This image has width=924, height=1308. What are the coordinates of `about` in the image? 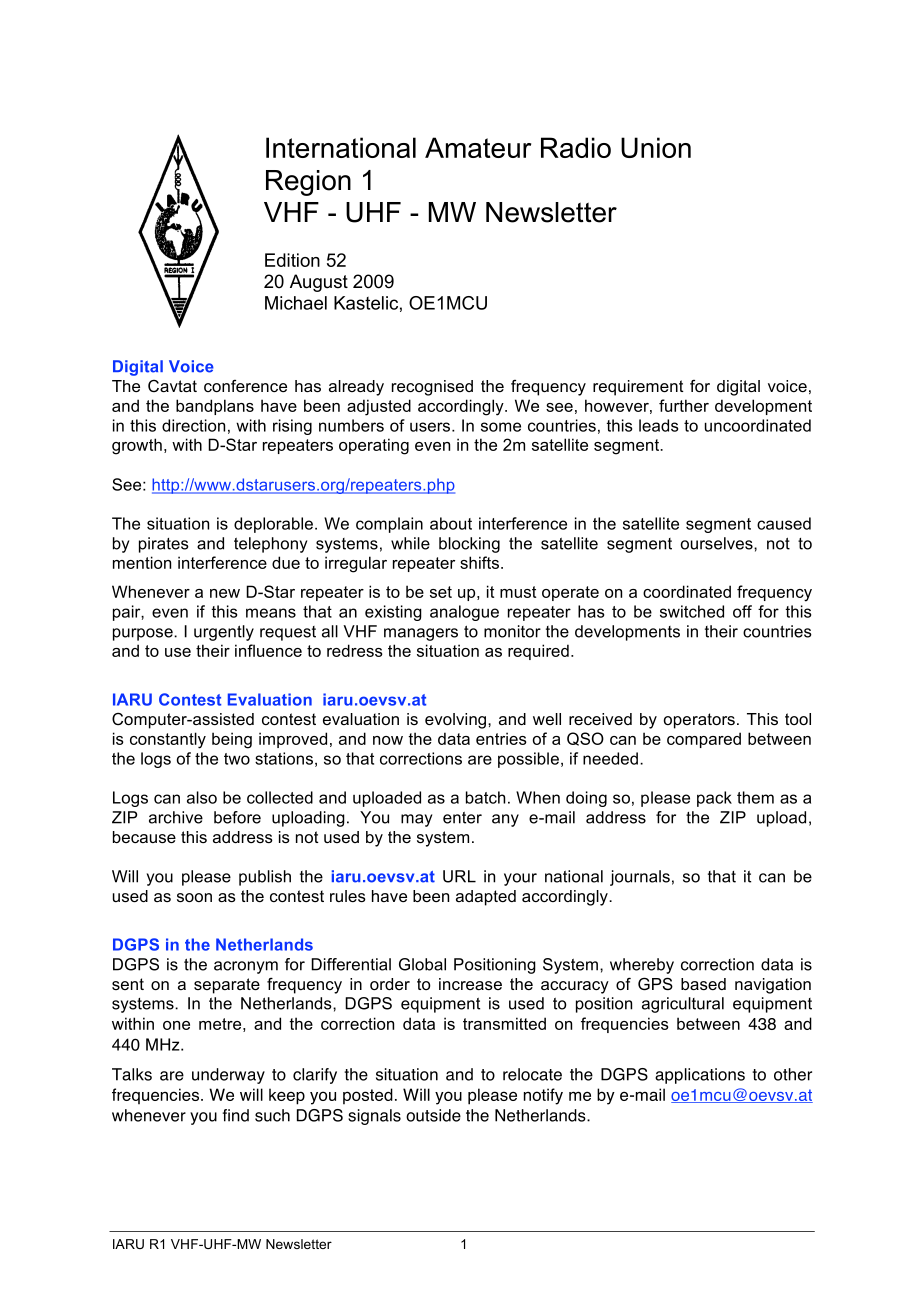 It's located at (451, 523).
